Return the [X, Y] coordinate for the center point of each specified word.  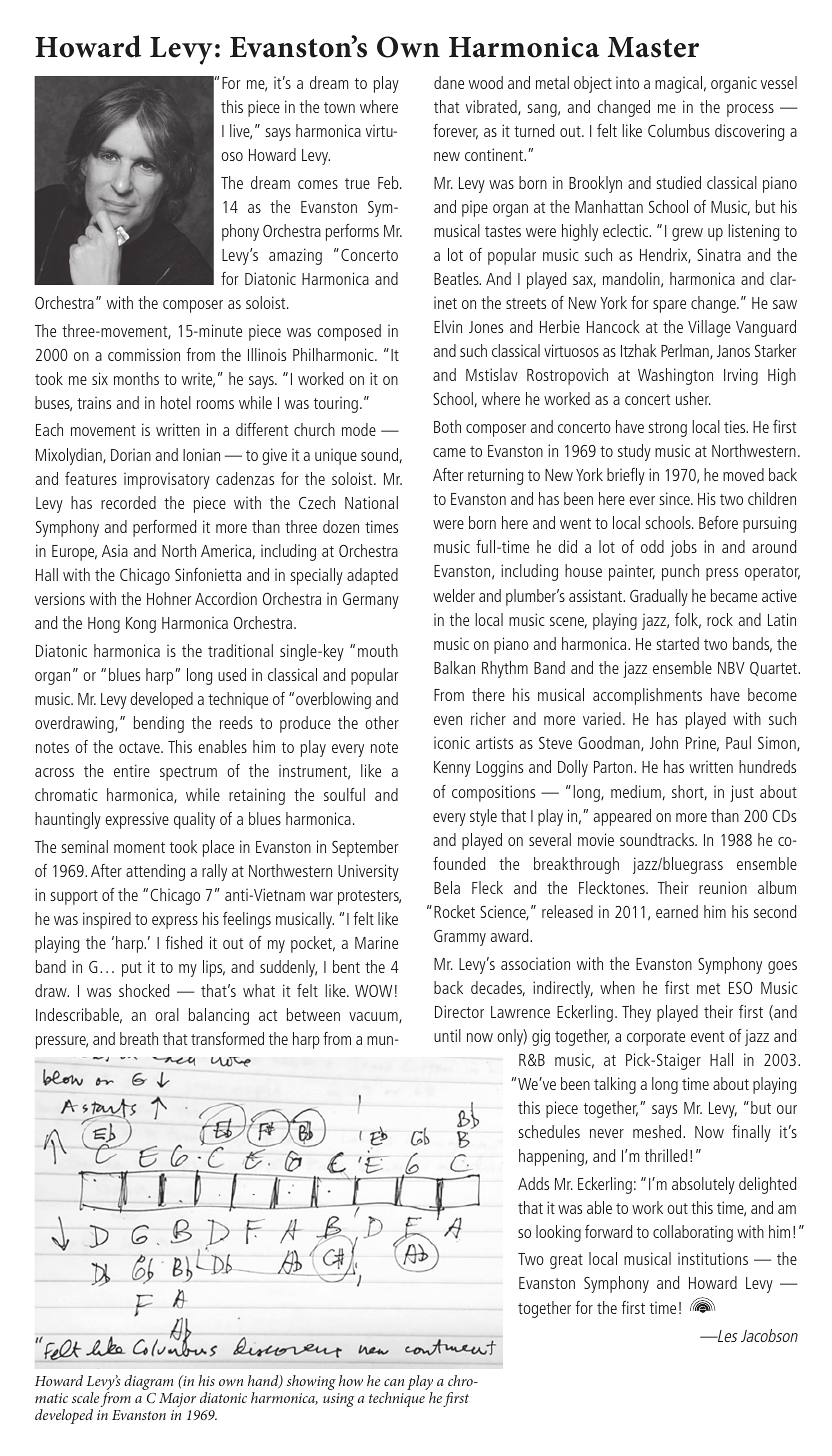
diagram [148, 1382]
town [339, 107]
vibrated [492, 107]
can [394, 1382]
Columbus [679, 130]
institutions [713, 1258]
